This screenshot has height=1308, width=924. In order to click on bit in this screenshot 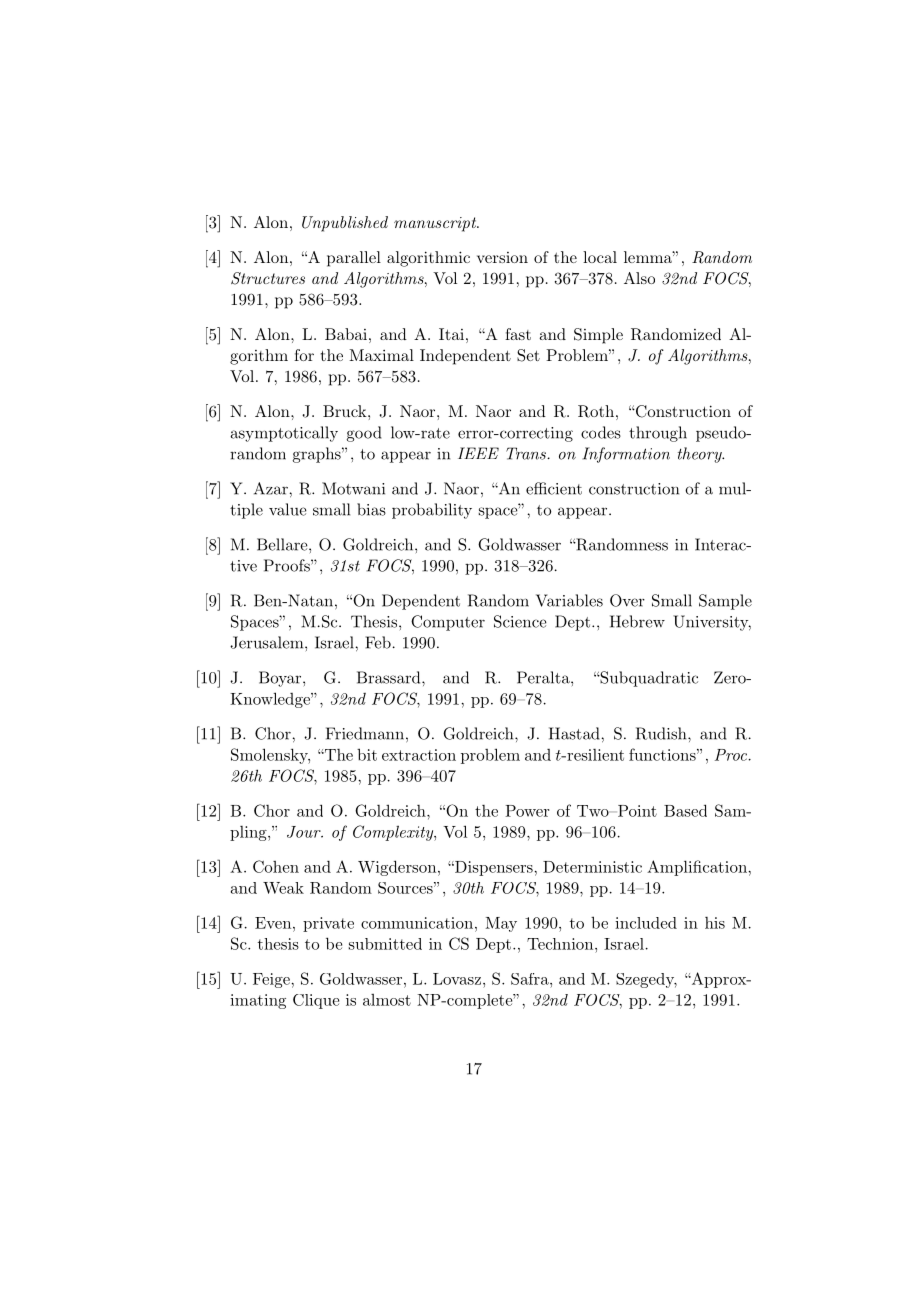, I will do `click(367, 754)`.
